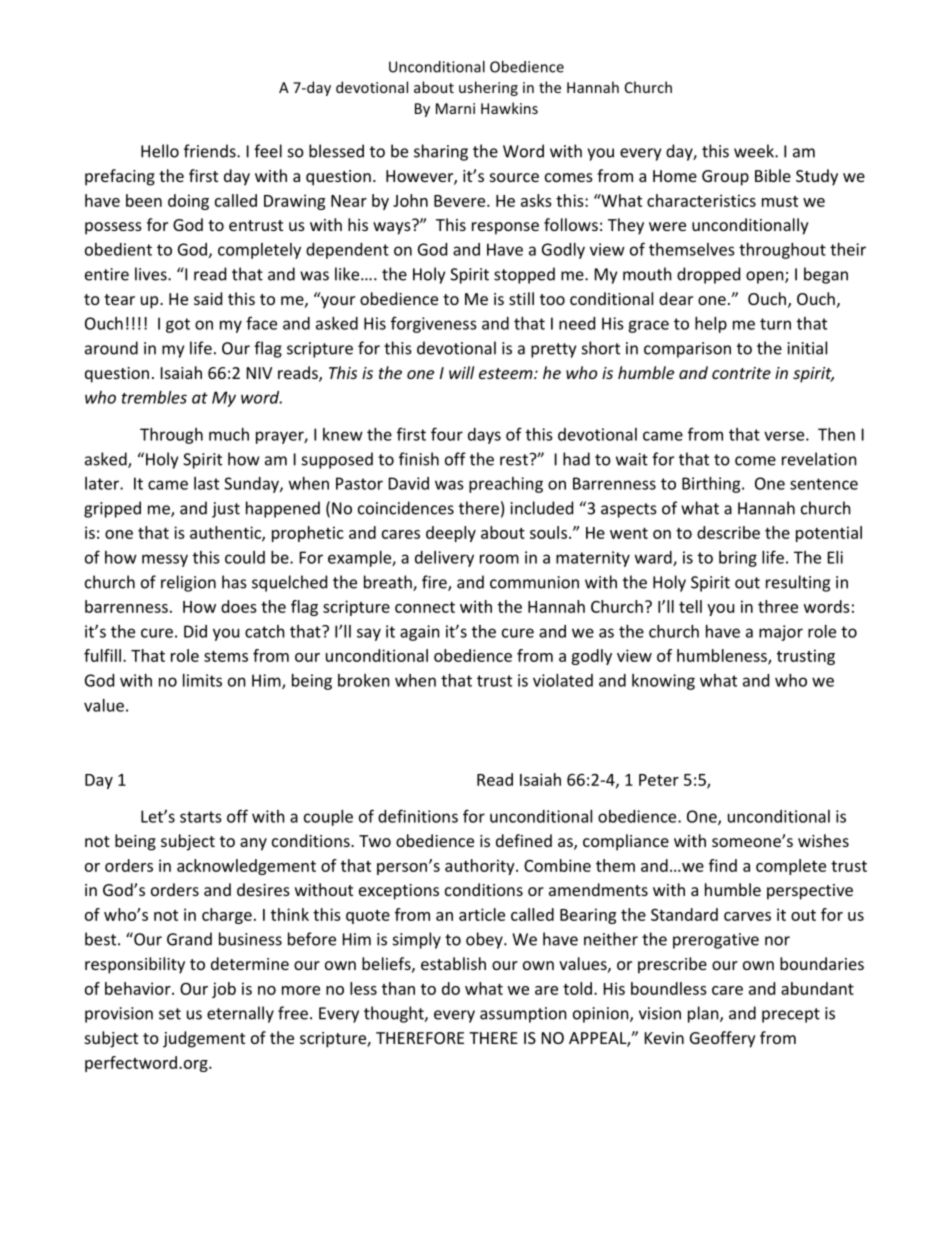 Image resolution: width=952 pixels, height=1233 pixels. I want to click on friends, so click(211, 151).
